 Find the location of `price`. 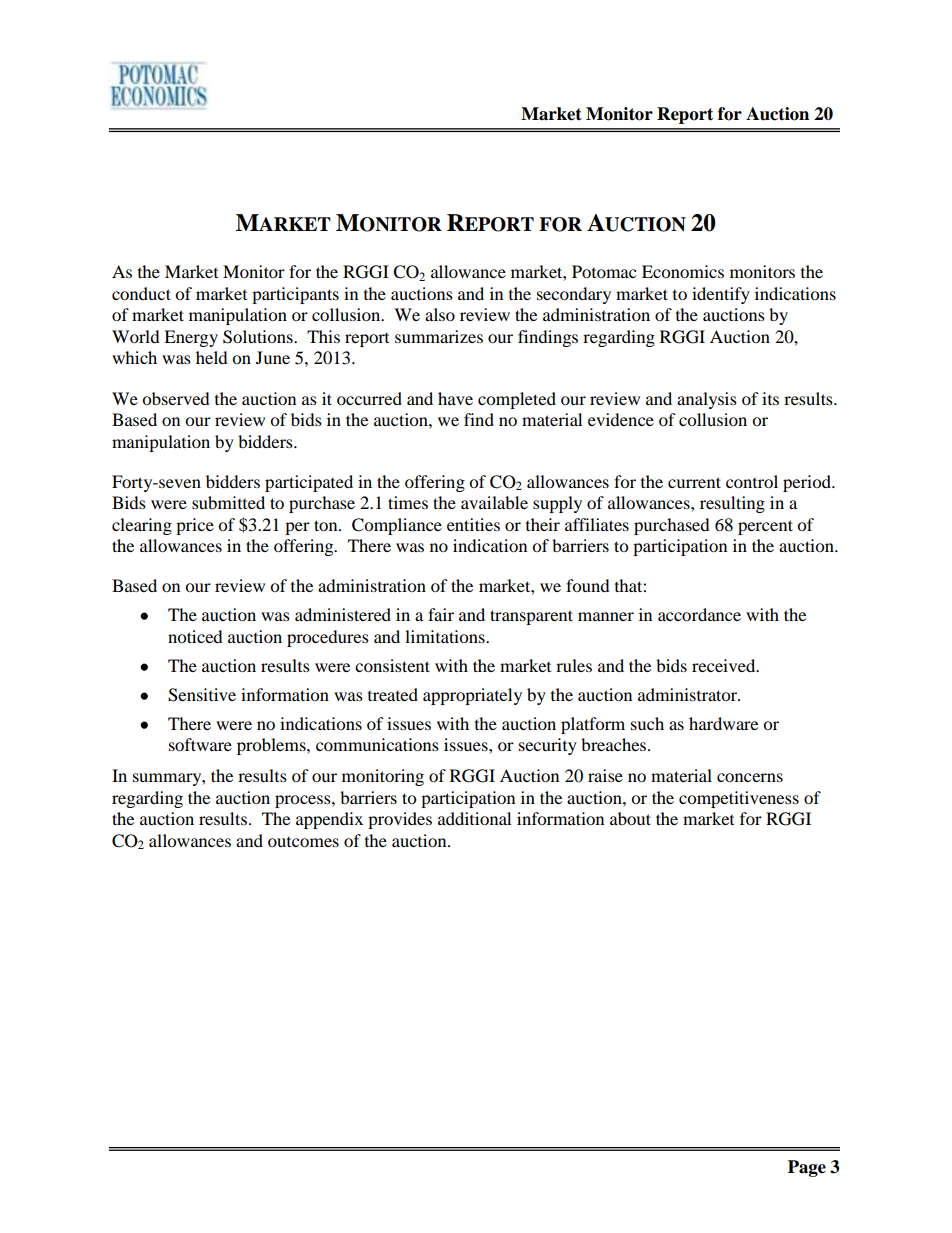

price is located at coordinates (195, 526).
